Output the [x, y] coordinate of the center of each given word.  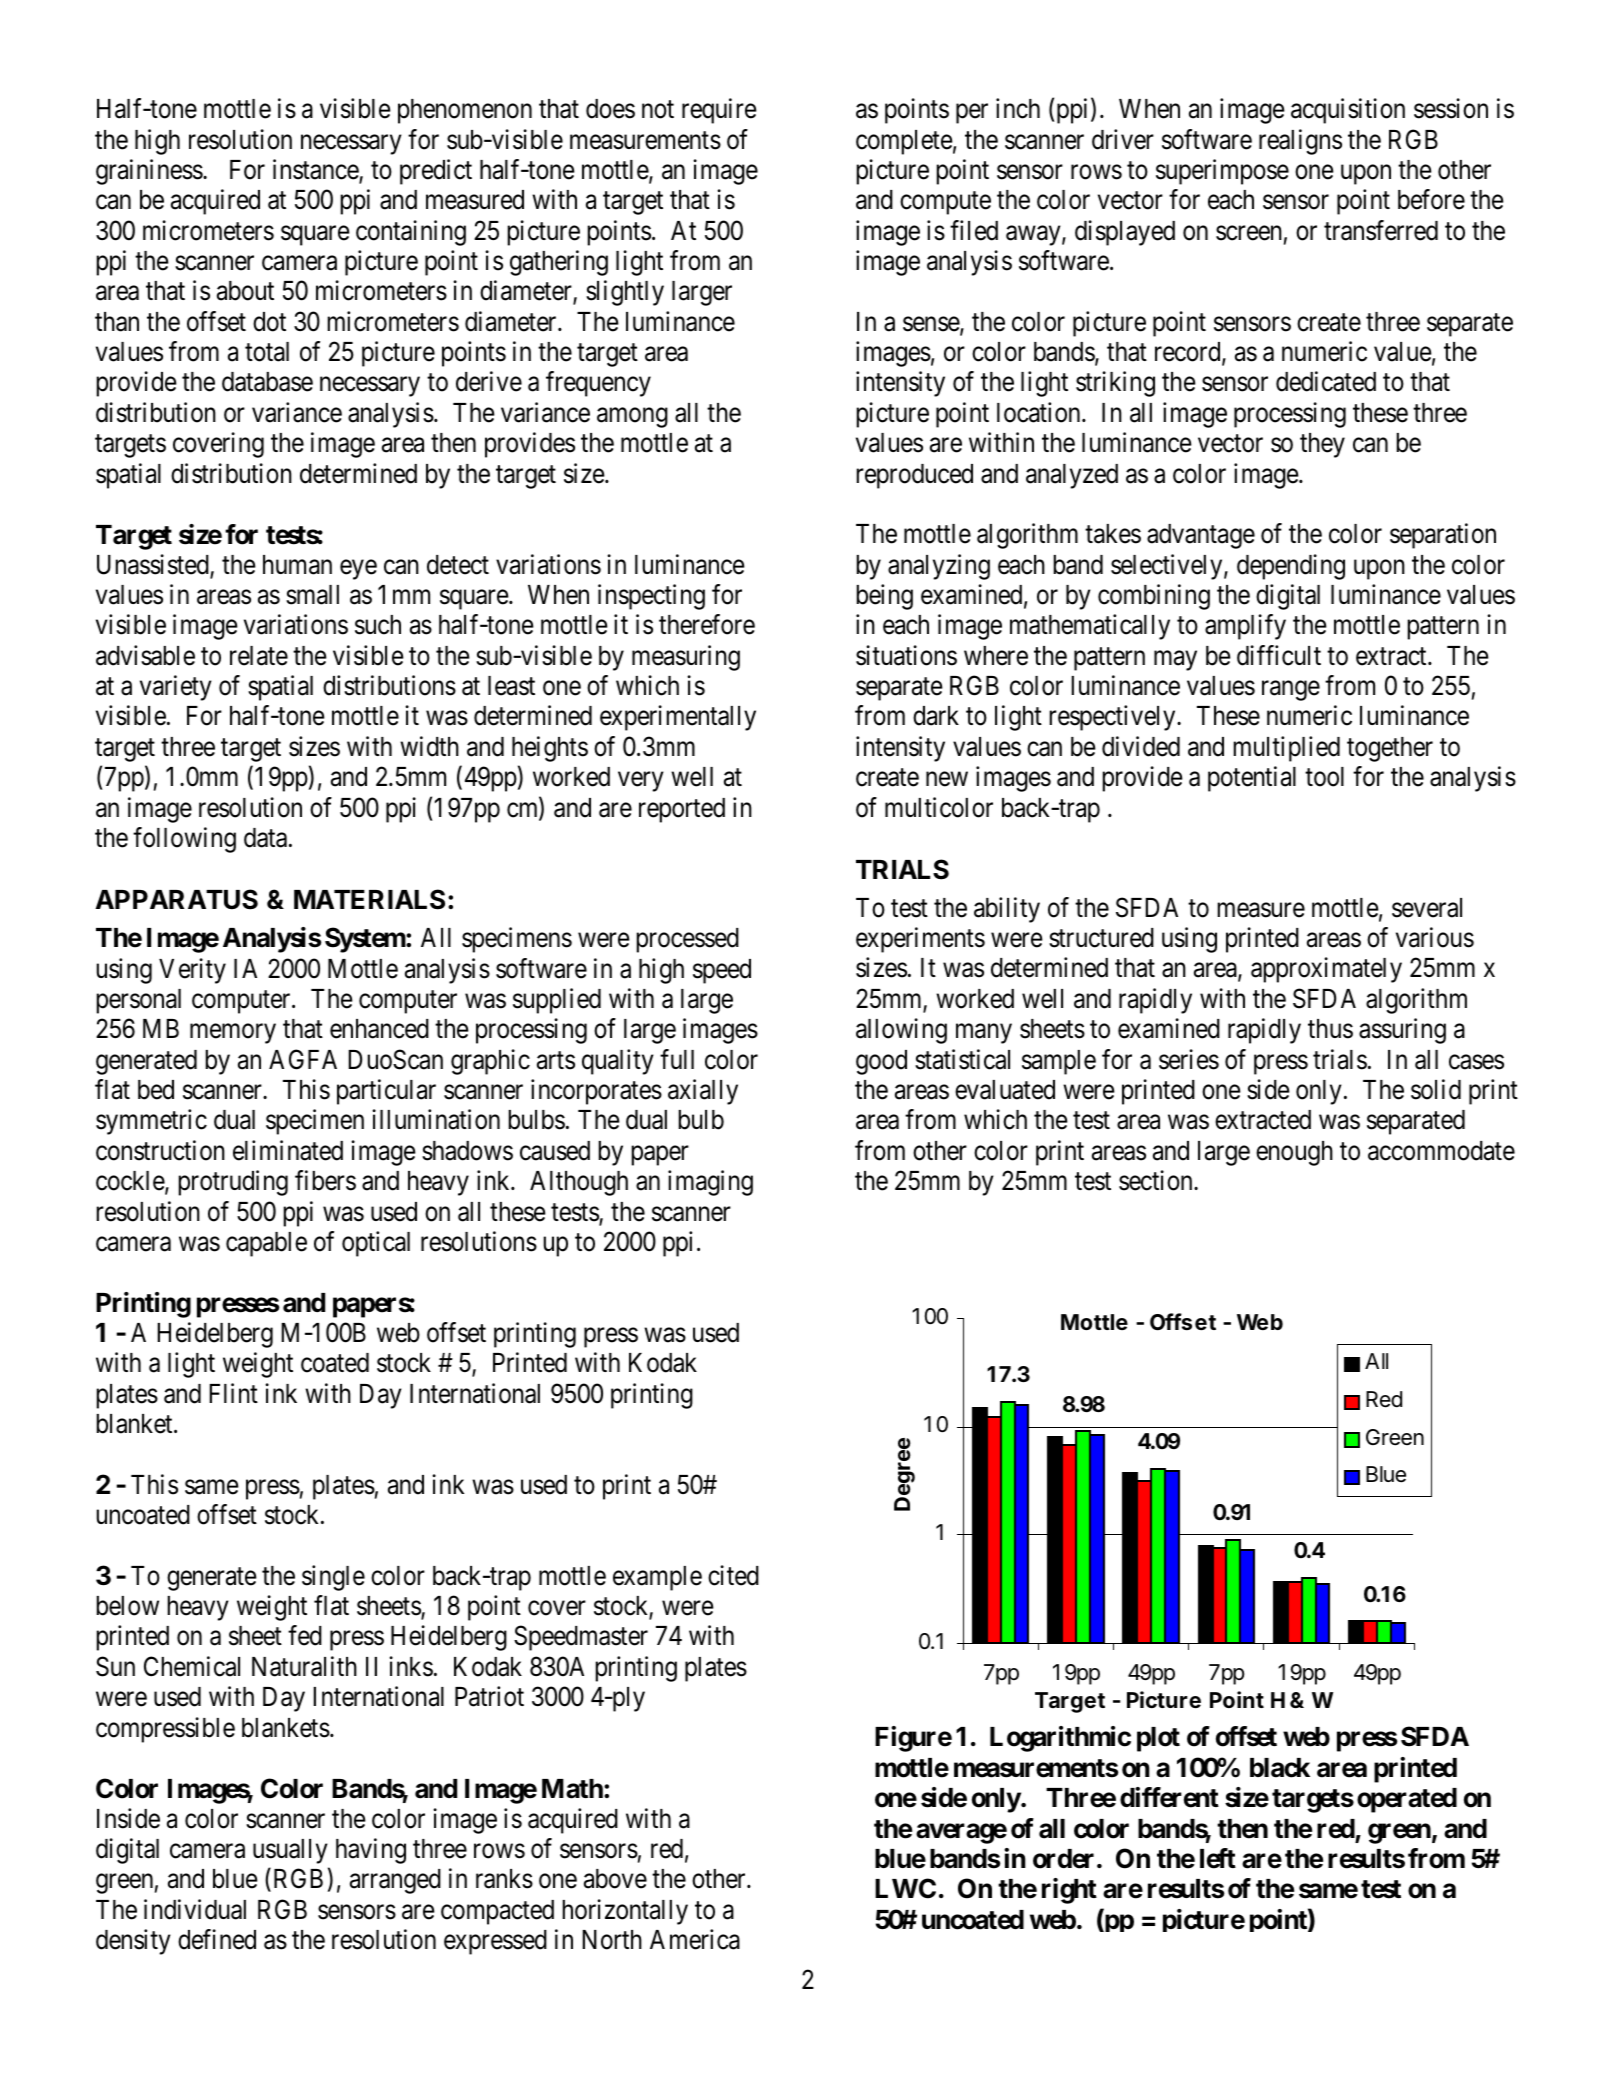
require [719, 111]
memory [233, 1034]
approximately [1326, 970]
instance [316, 170]
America [695, 1939]
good [881, 1062]
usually [290, 1851]
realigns [1300, 142]
